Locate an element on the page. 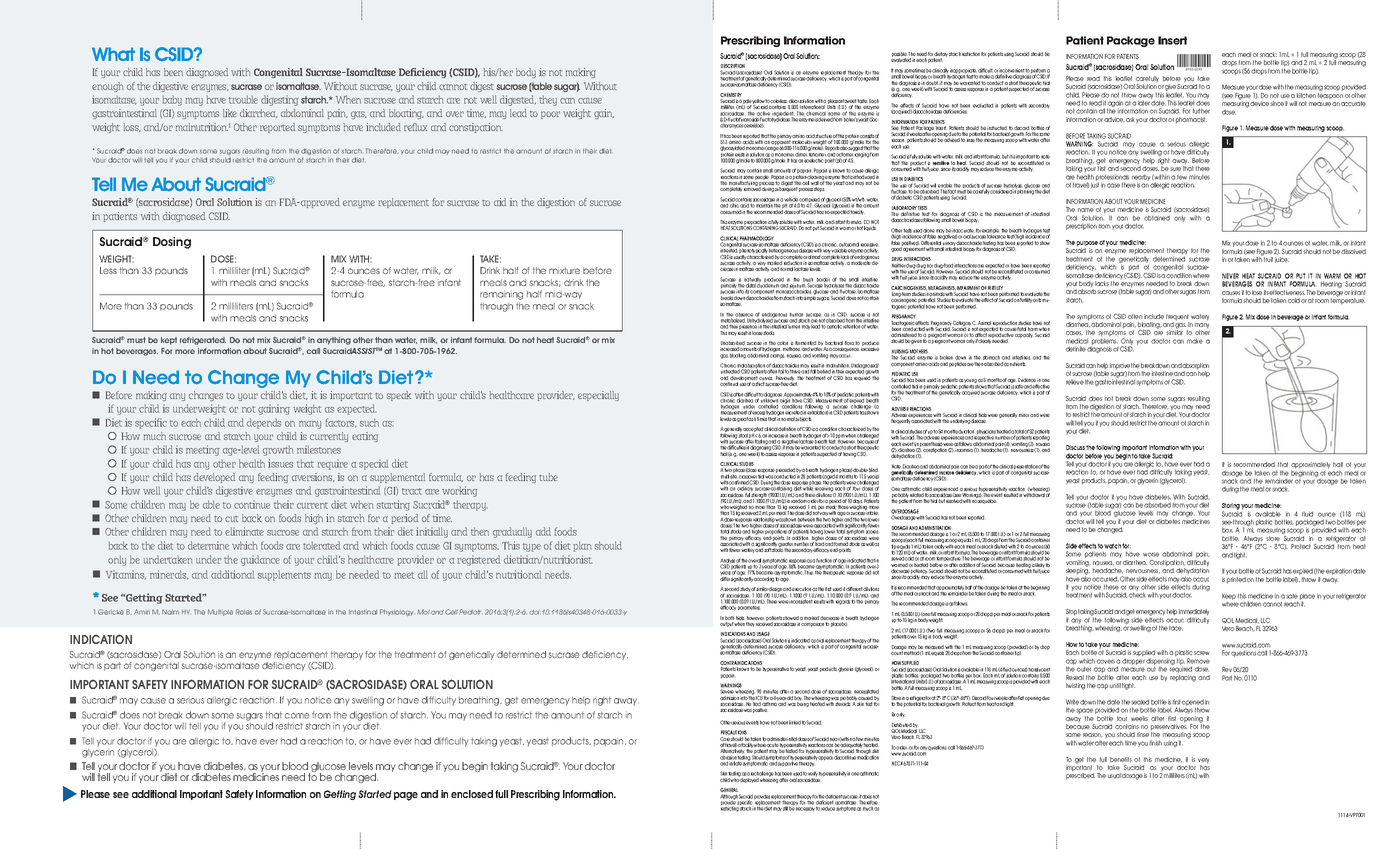 The height and width of the page is (849, 1400). later is located at coordinates (1144, 103).
